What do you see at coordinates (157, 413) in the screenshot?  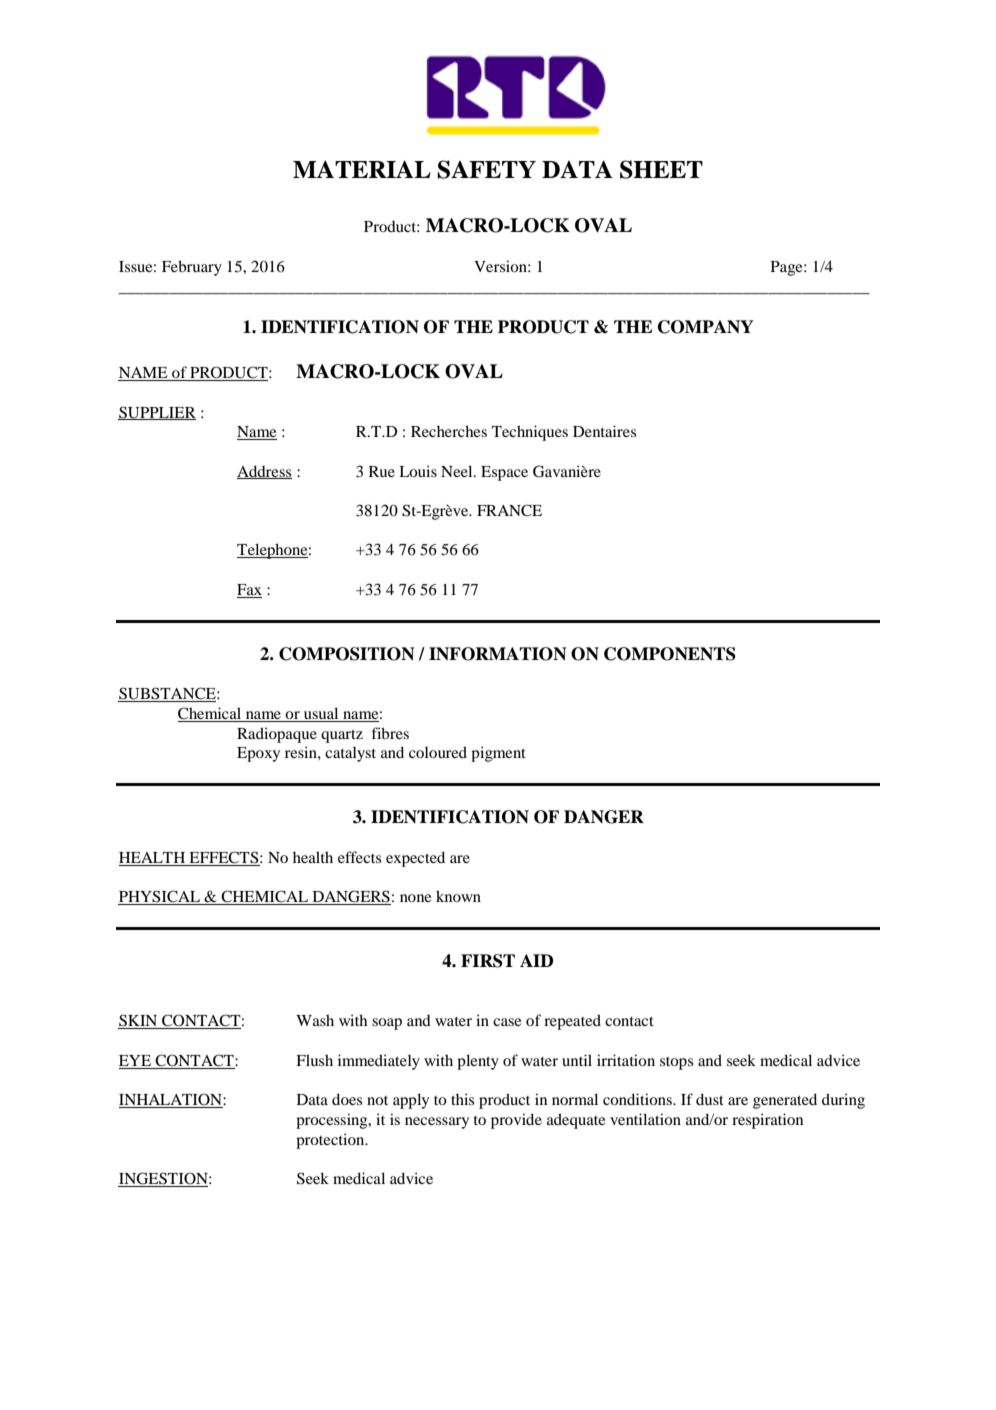 I see `SUPPLIER` at bounding box center [157, 413].
